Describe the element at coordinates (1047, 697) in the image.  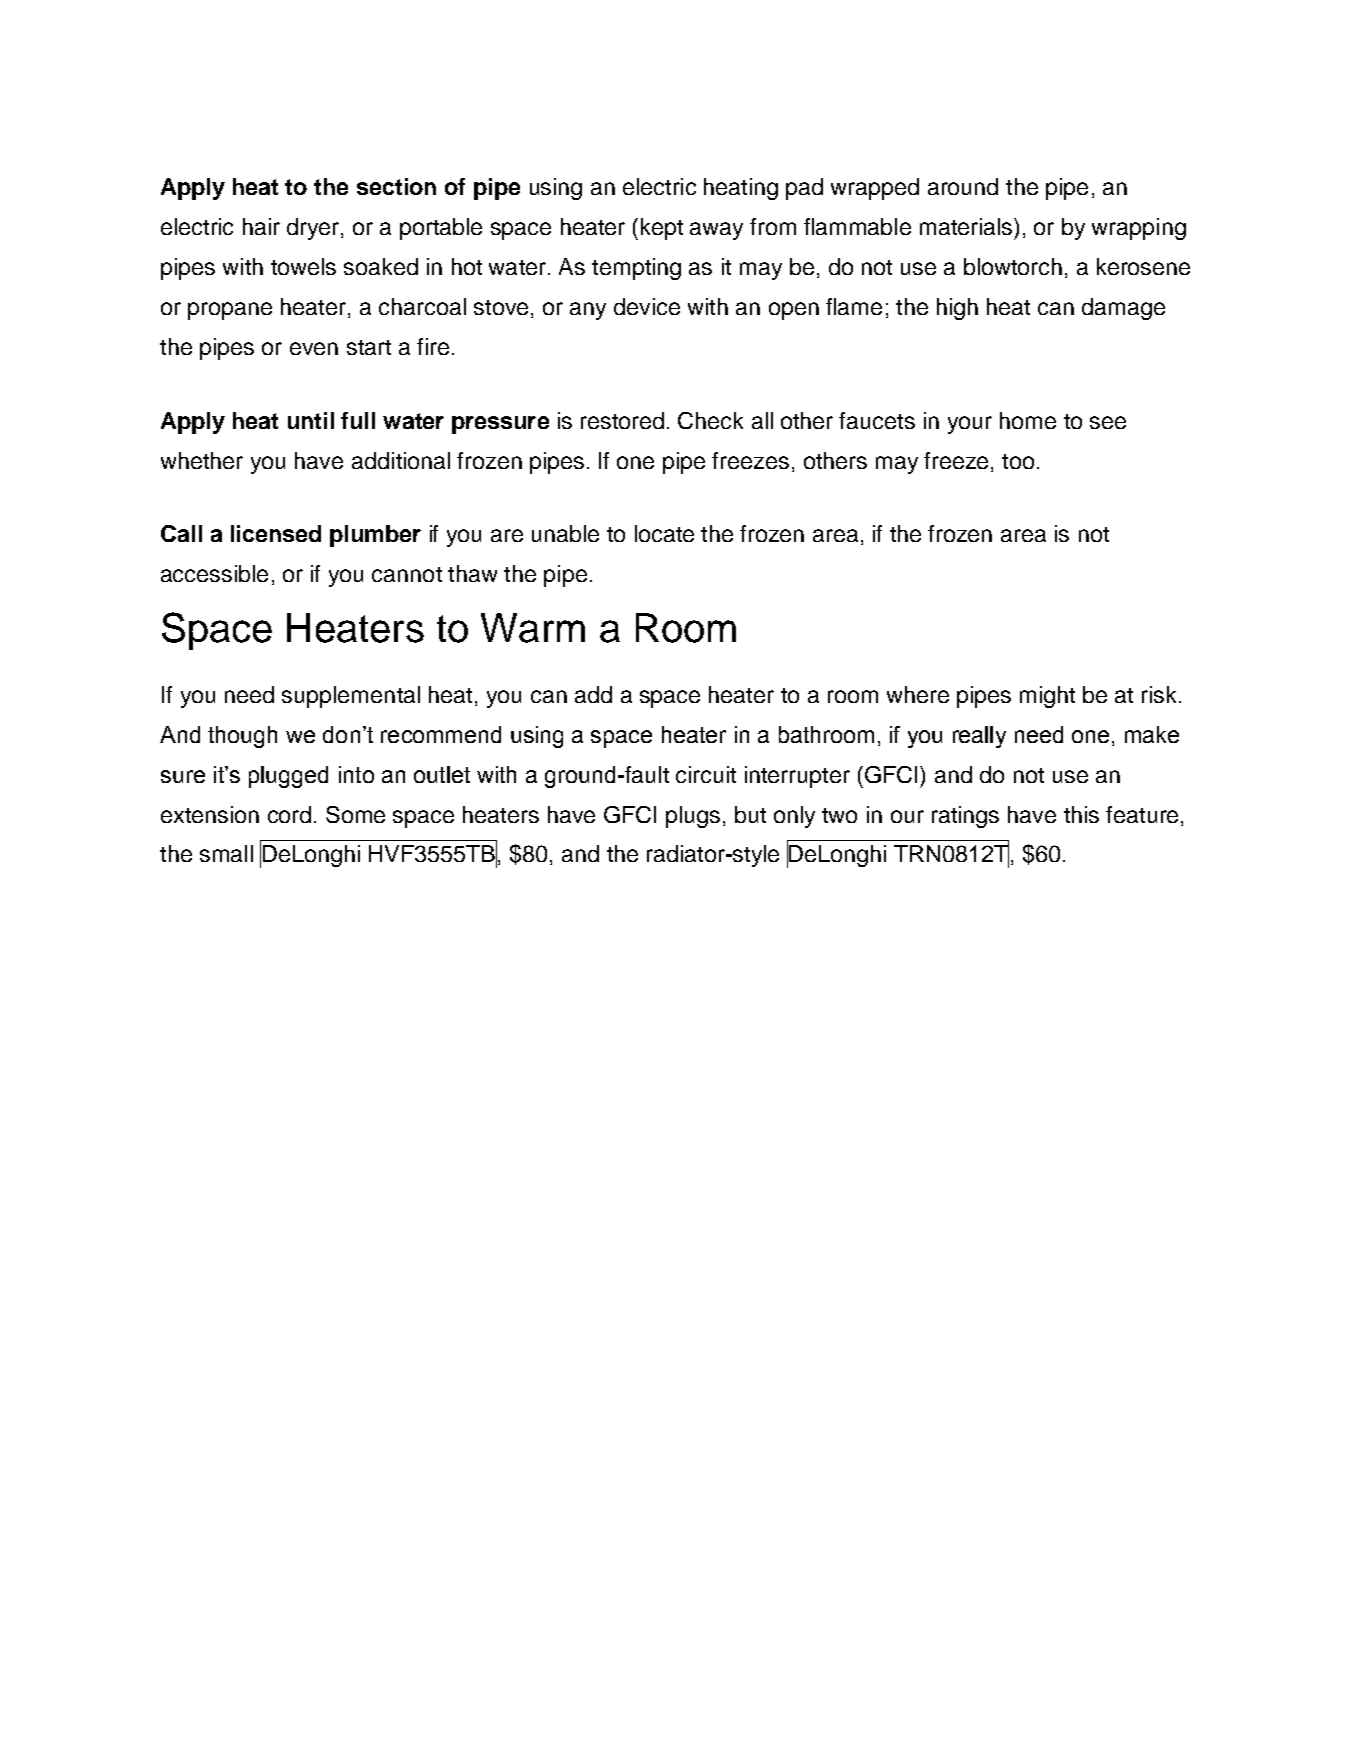
I see `might` at that location.
